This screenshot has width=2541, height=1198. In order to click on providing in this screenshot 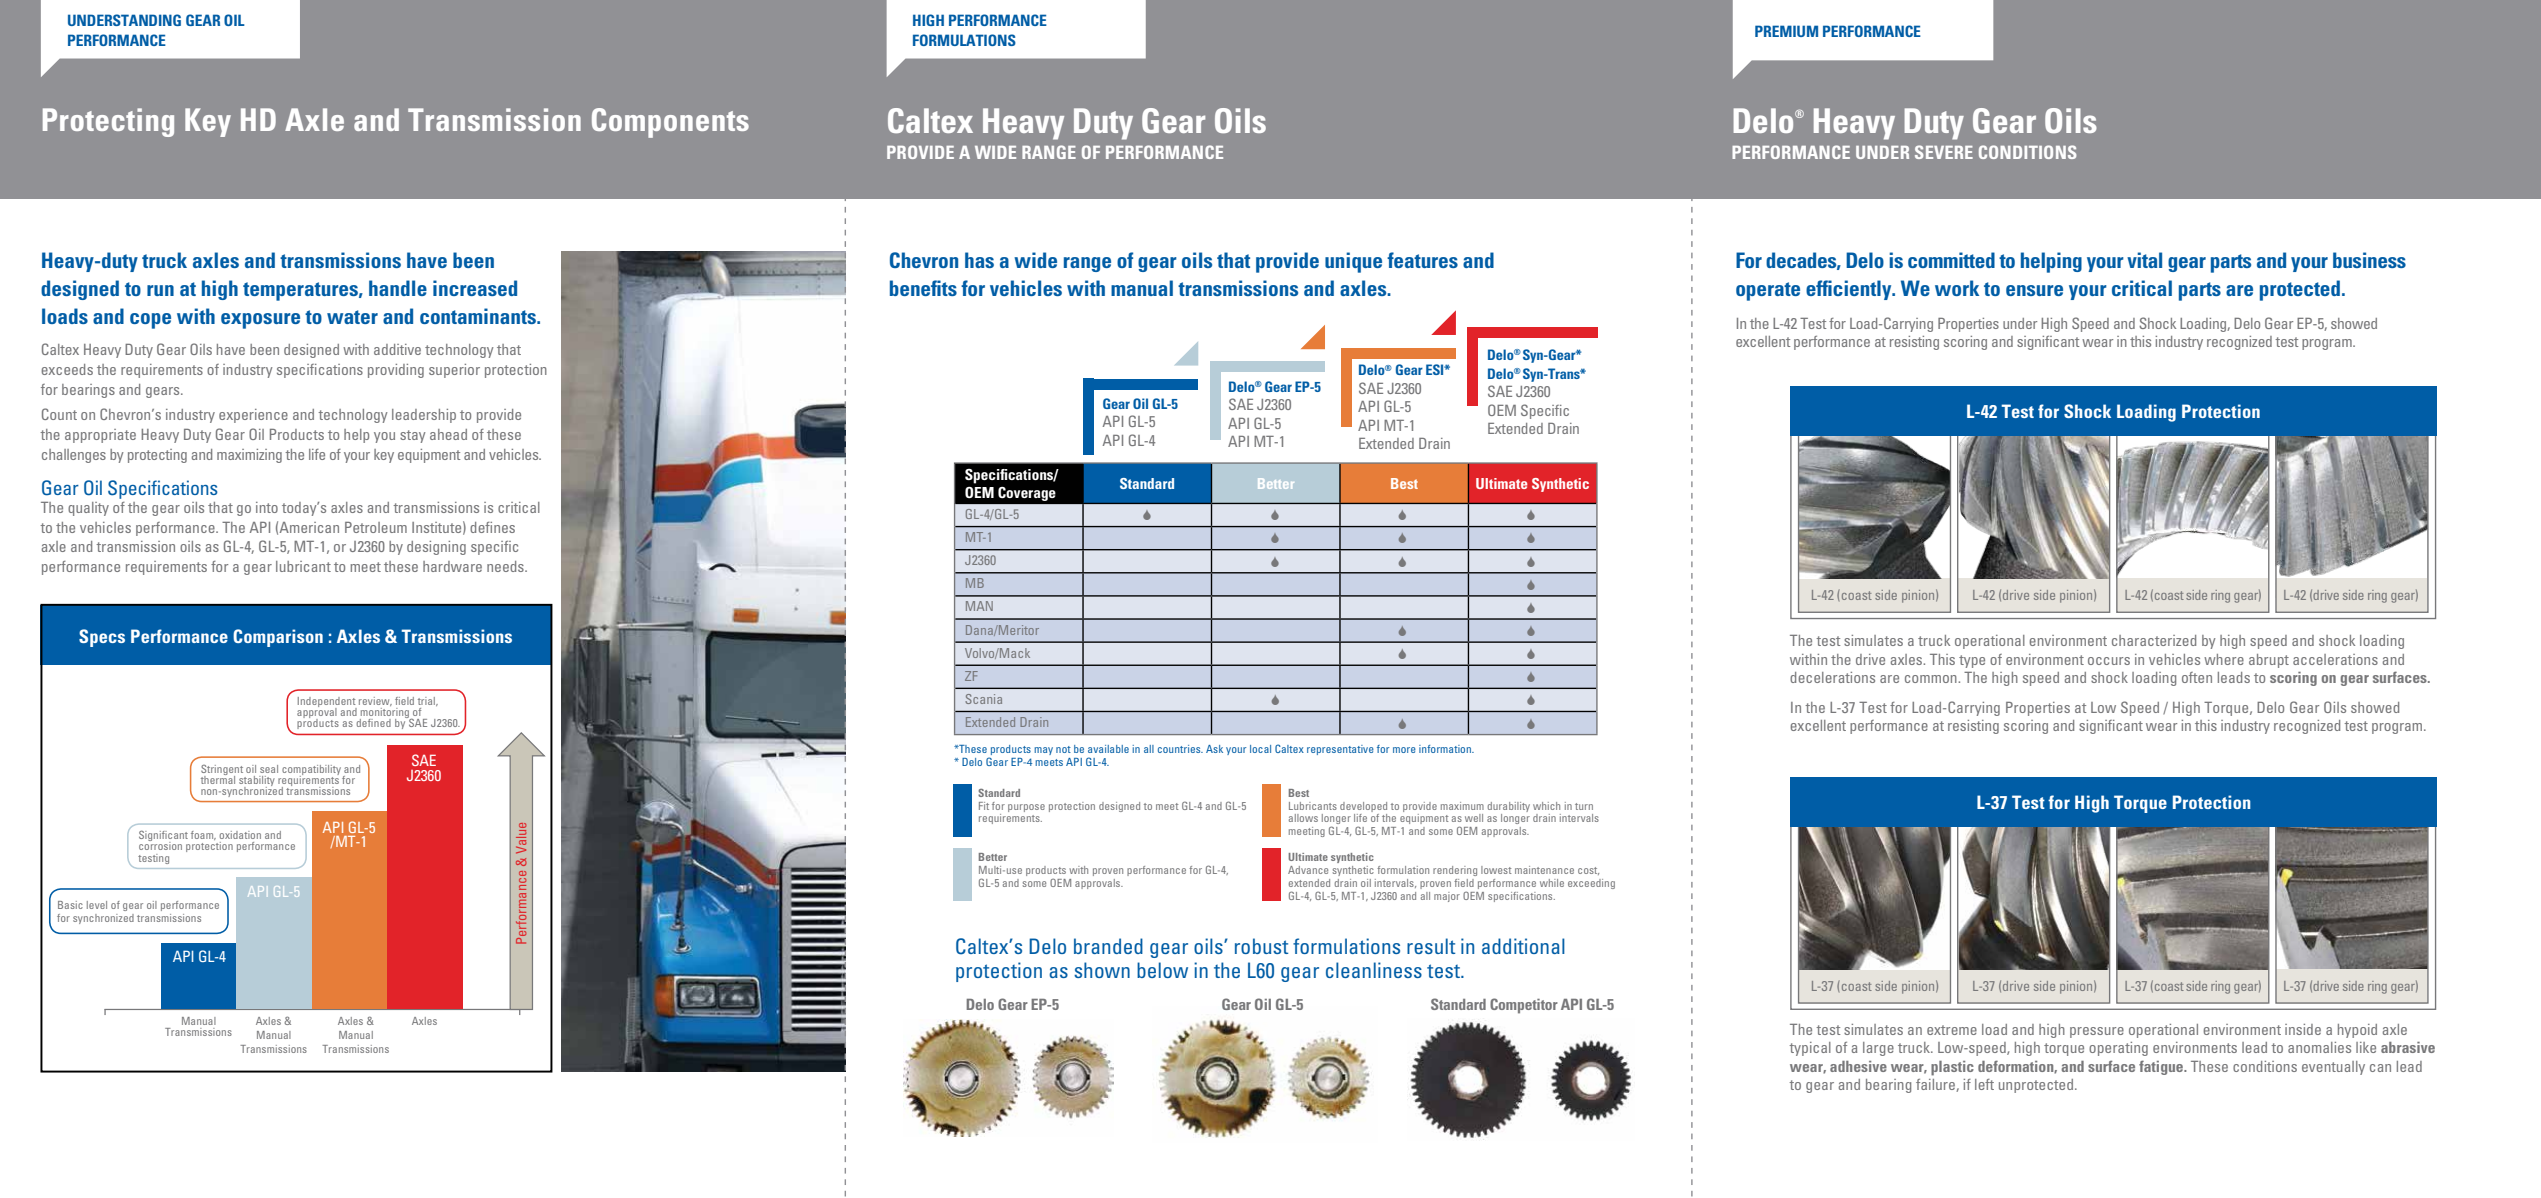, I will do `click(396, 371)`.
